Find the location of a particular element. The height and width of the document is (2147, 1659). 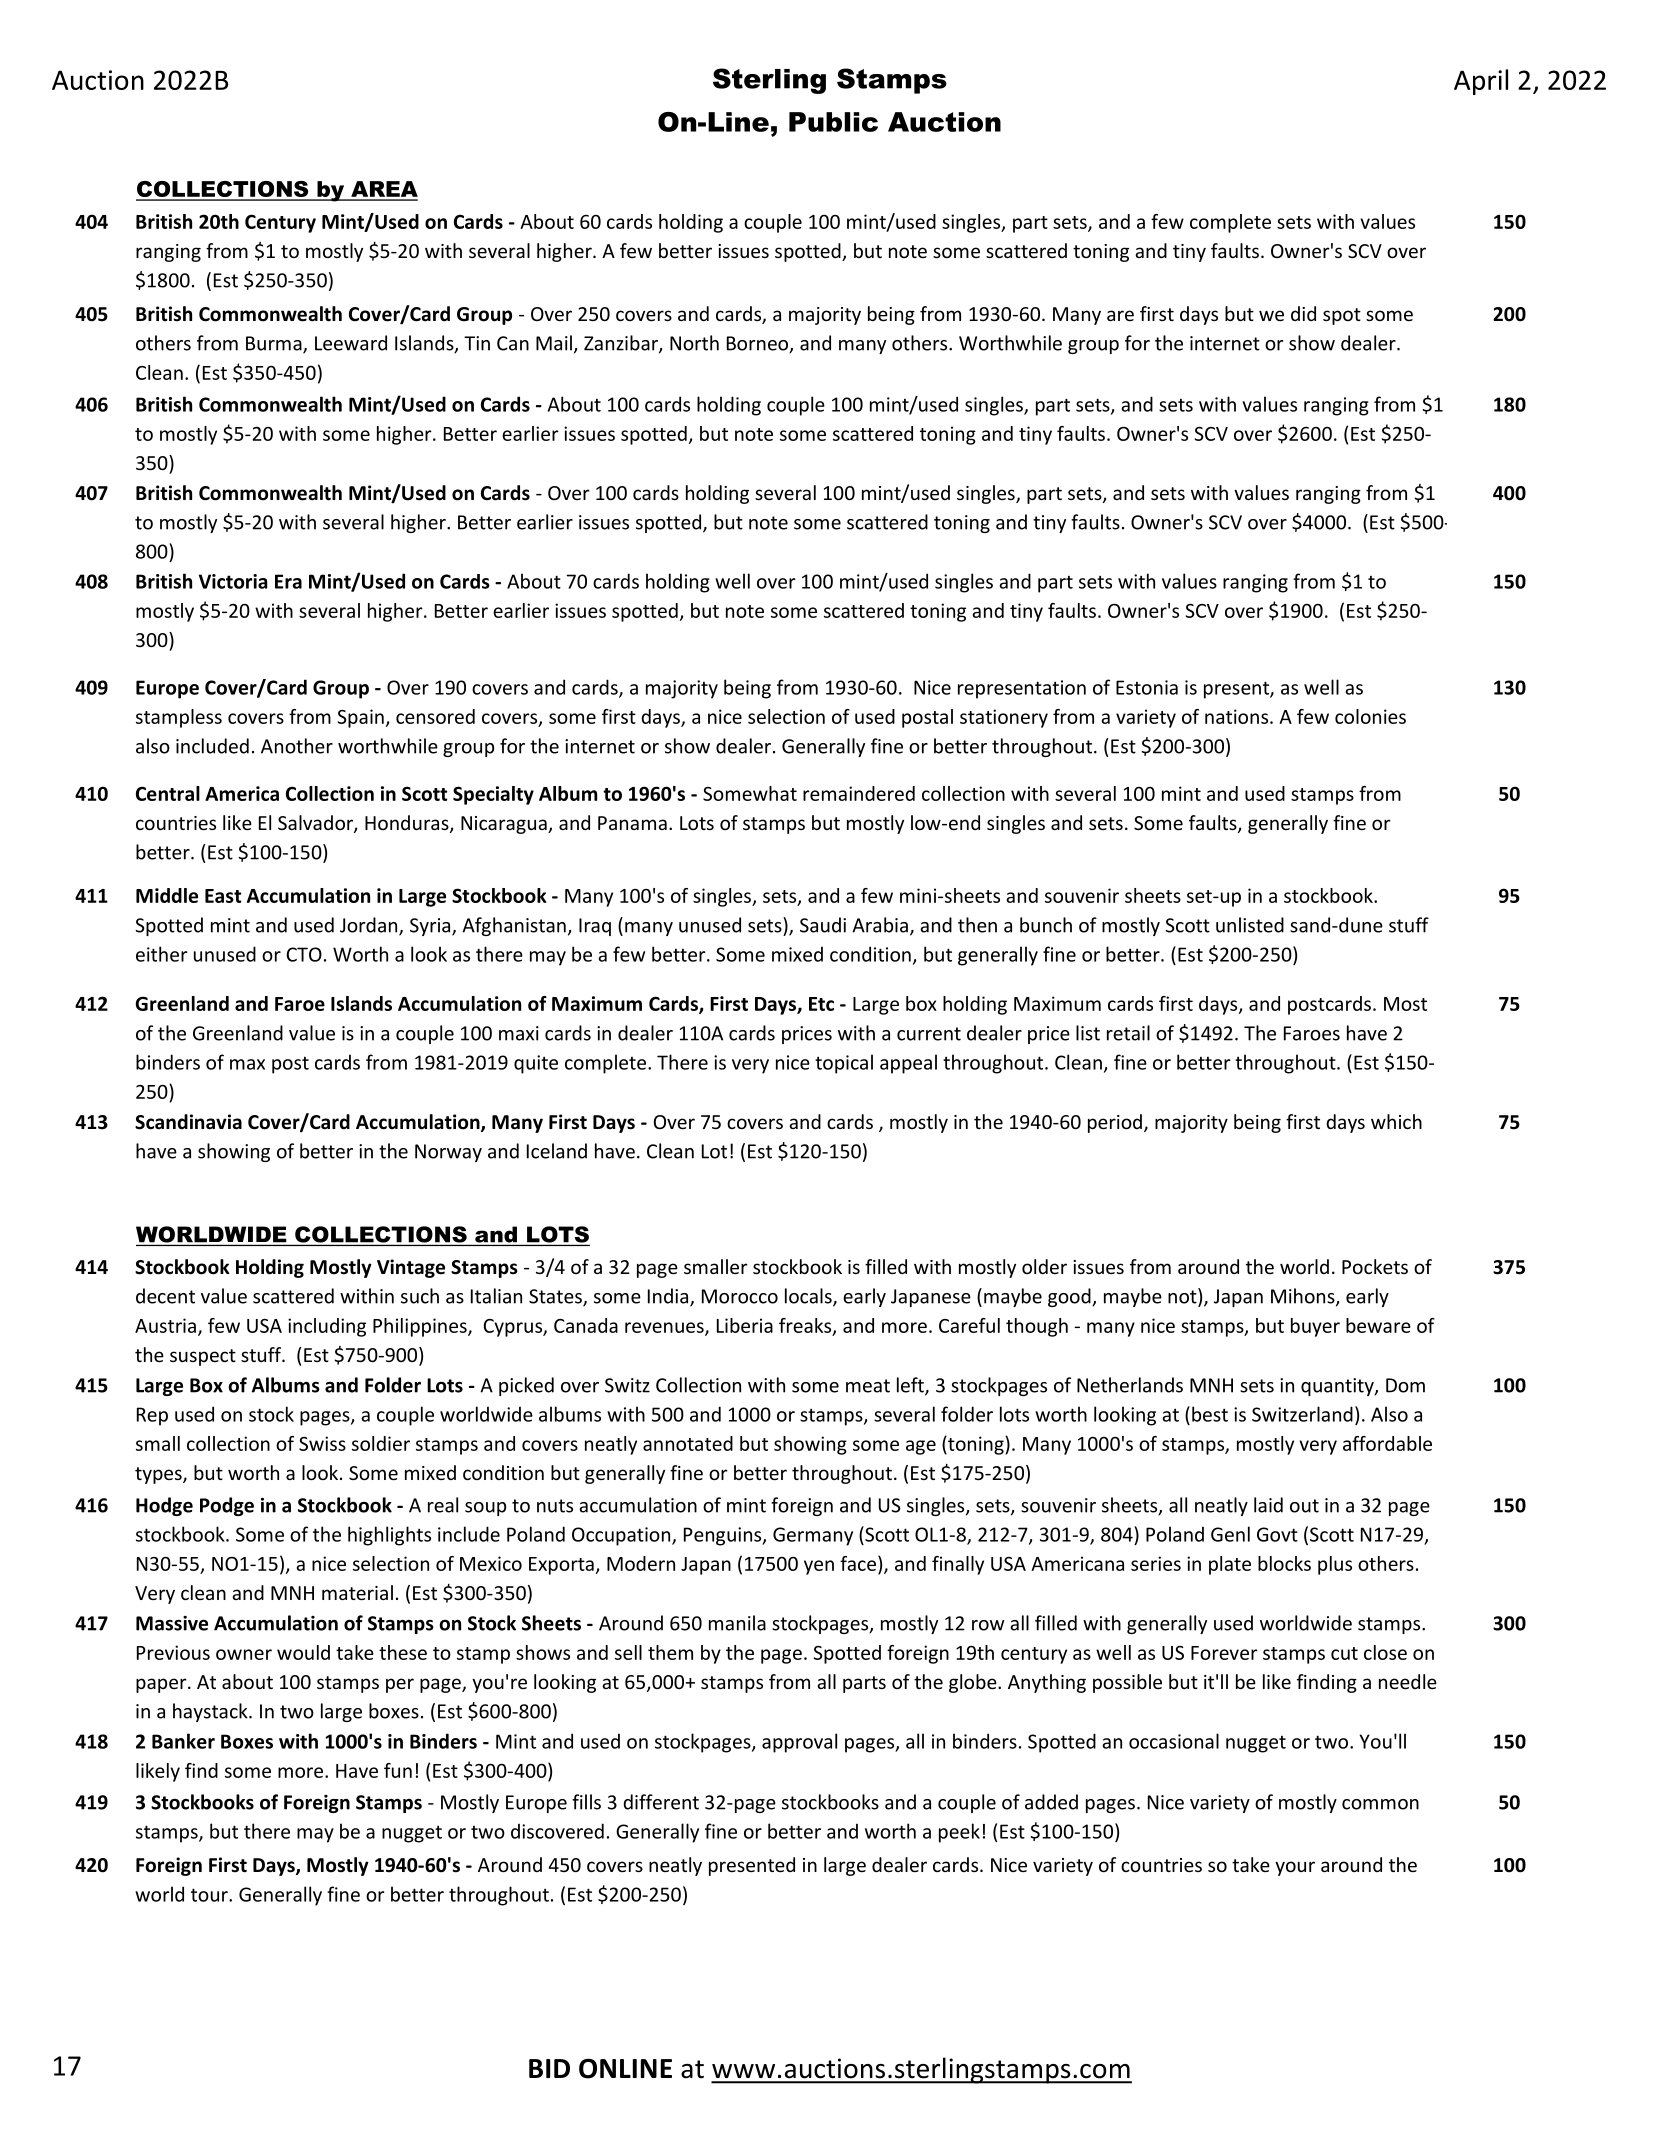

Public is located at coordinates (833, 122).
